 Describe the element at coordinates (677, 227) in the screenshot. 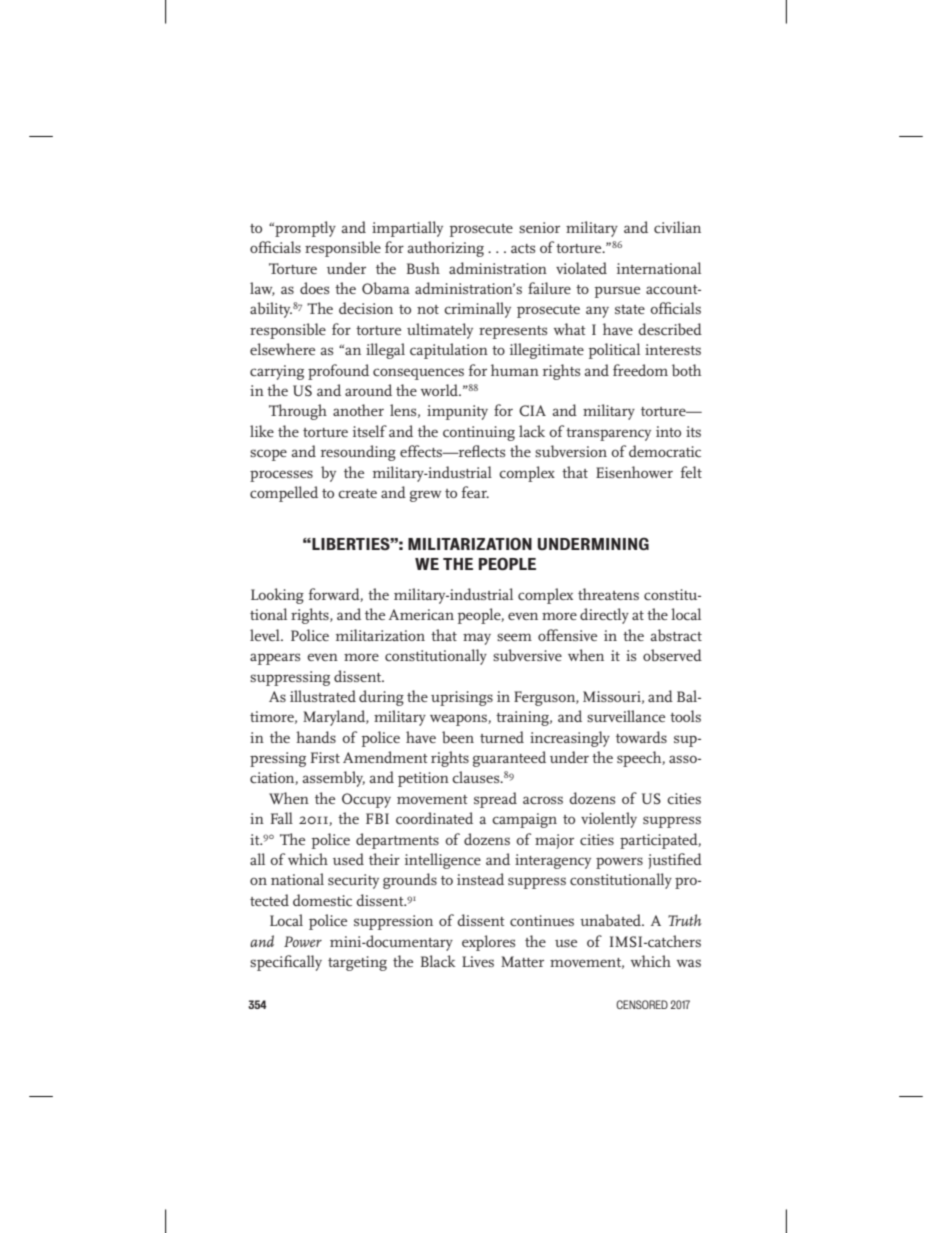

I see `civilian` at that location.
